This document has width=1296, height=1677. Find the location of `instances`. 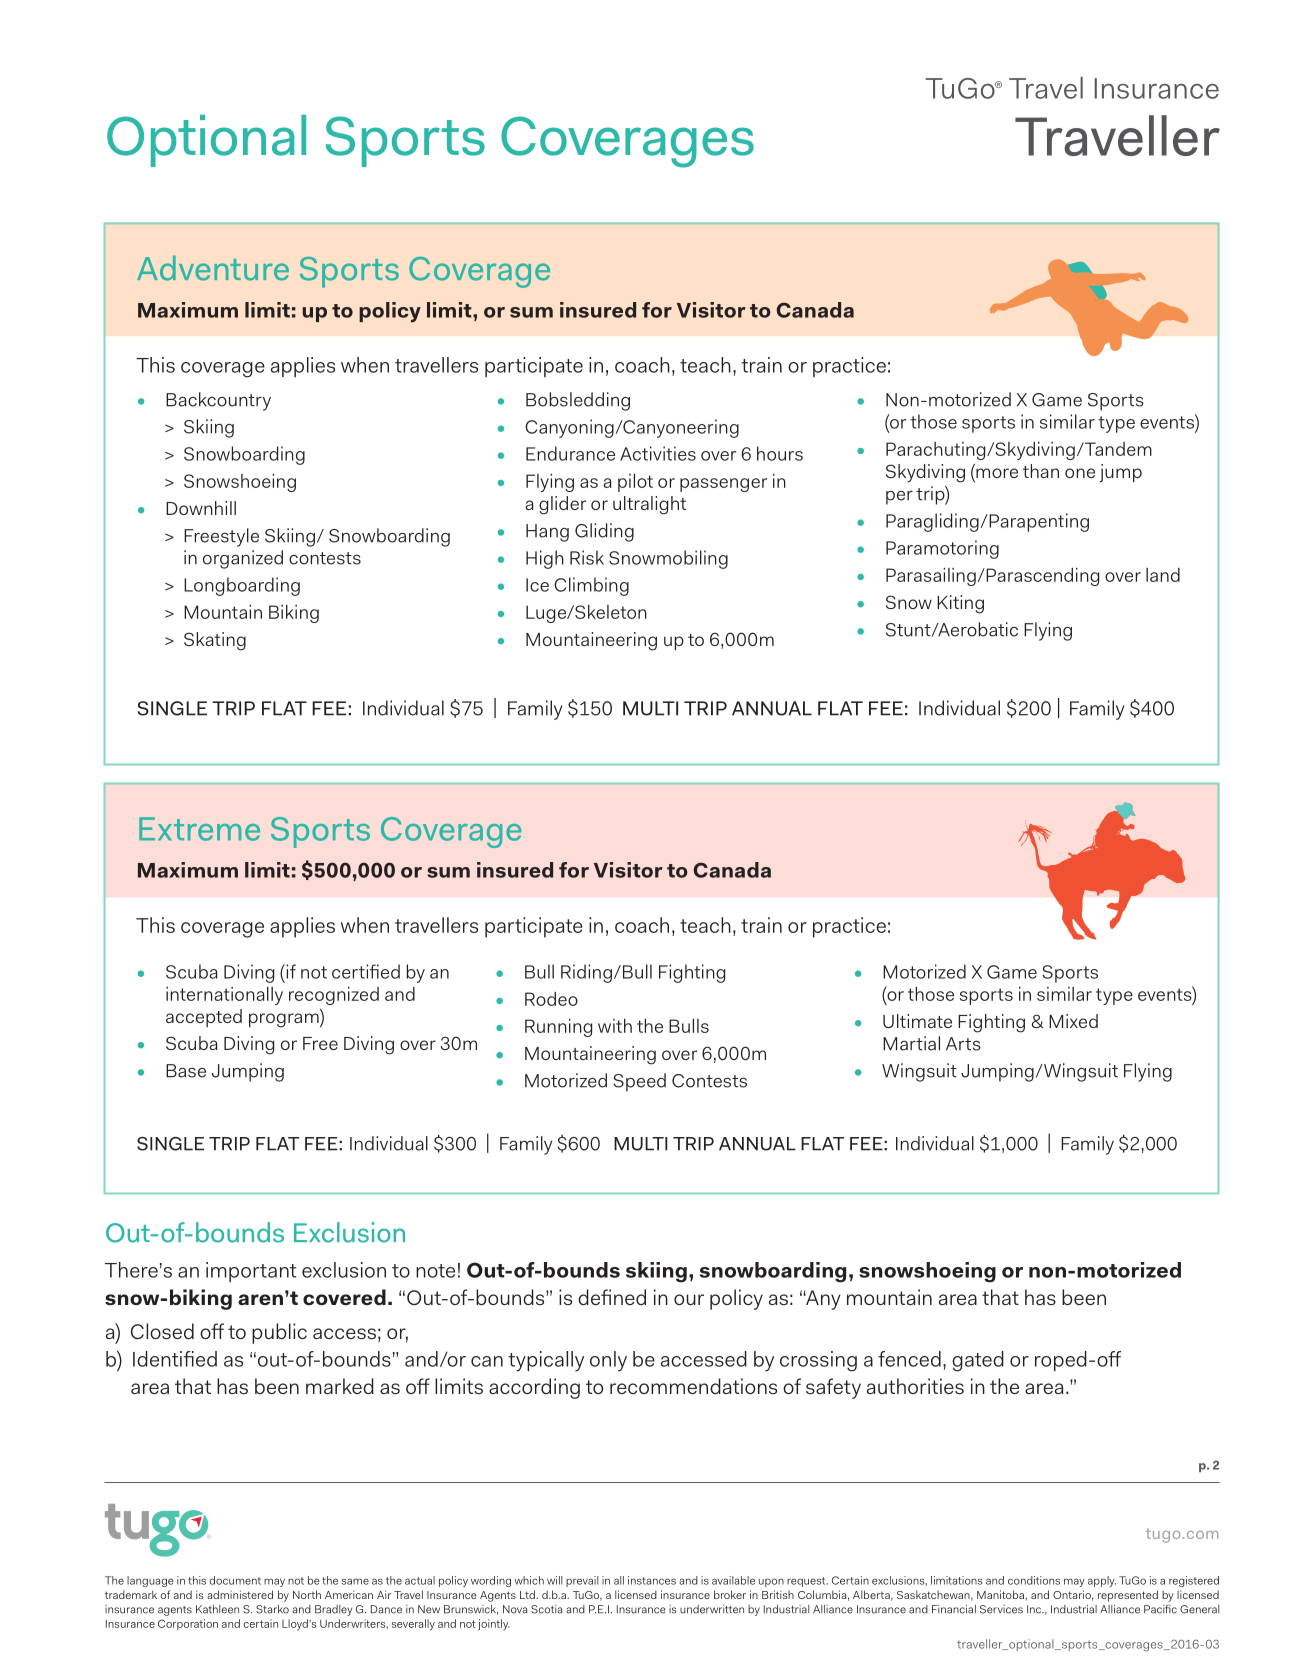

instances is located at coordinates (652, 1580).
